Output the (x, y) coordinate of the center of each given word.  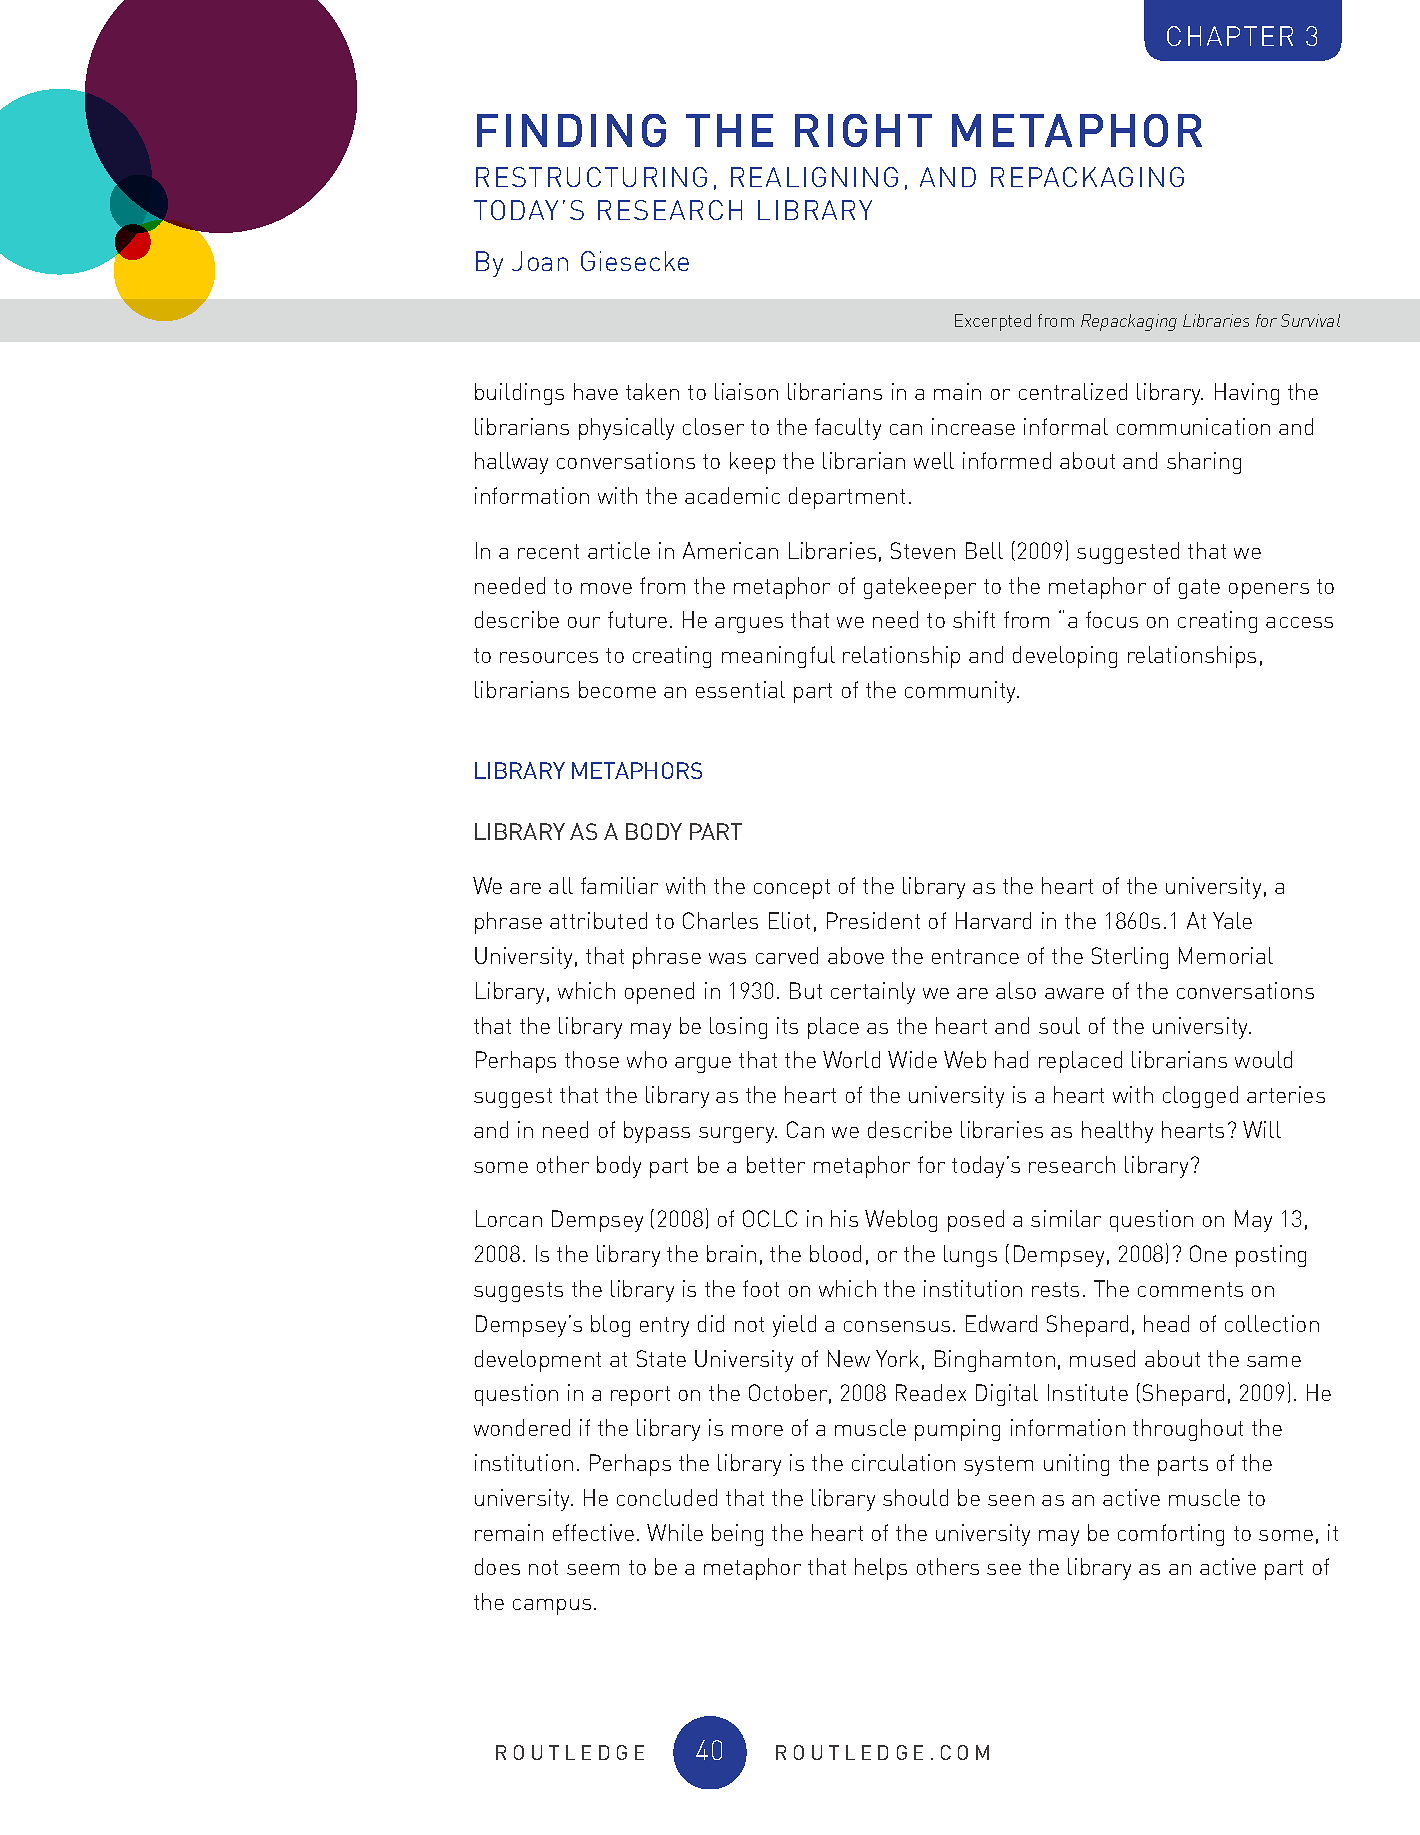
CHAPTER (1230, 36)
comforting (1171, 1535)
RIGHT (863, 130)
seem (593, 1569)
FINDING (571, 130)
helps (881, 1569)
